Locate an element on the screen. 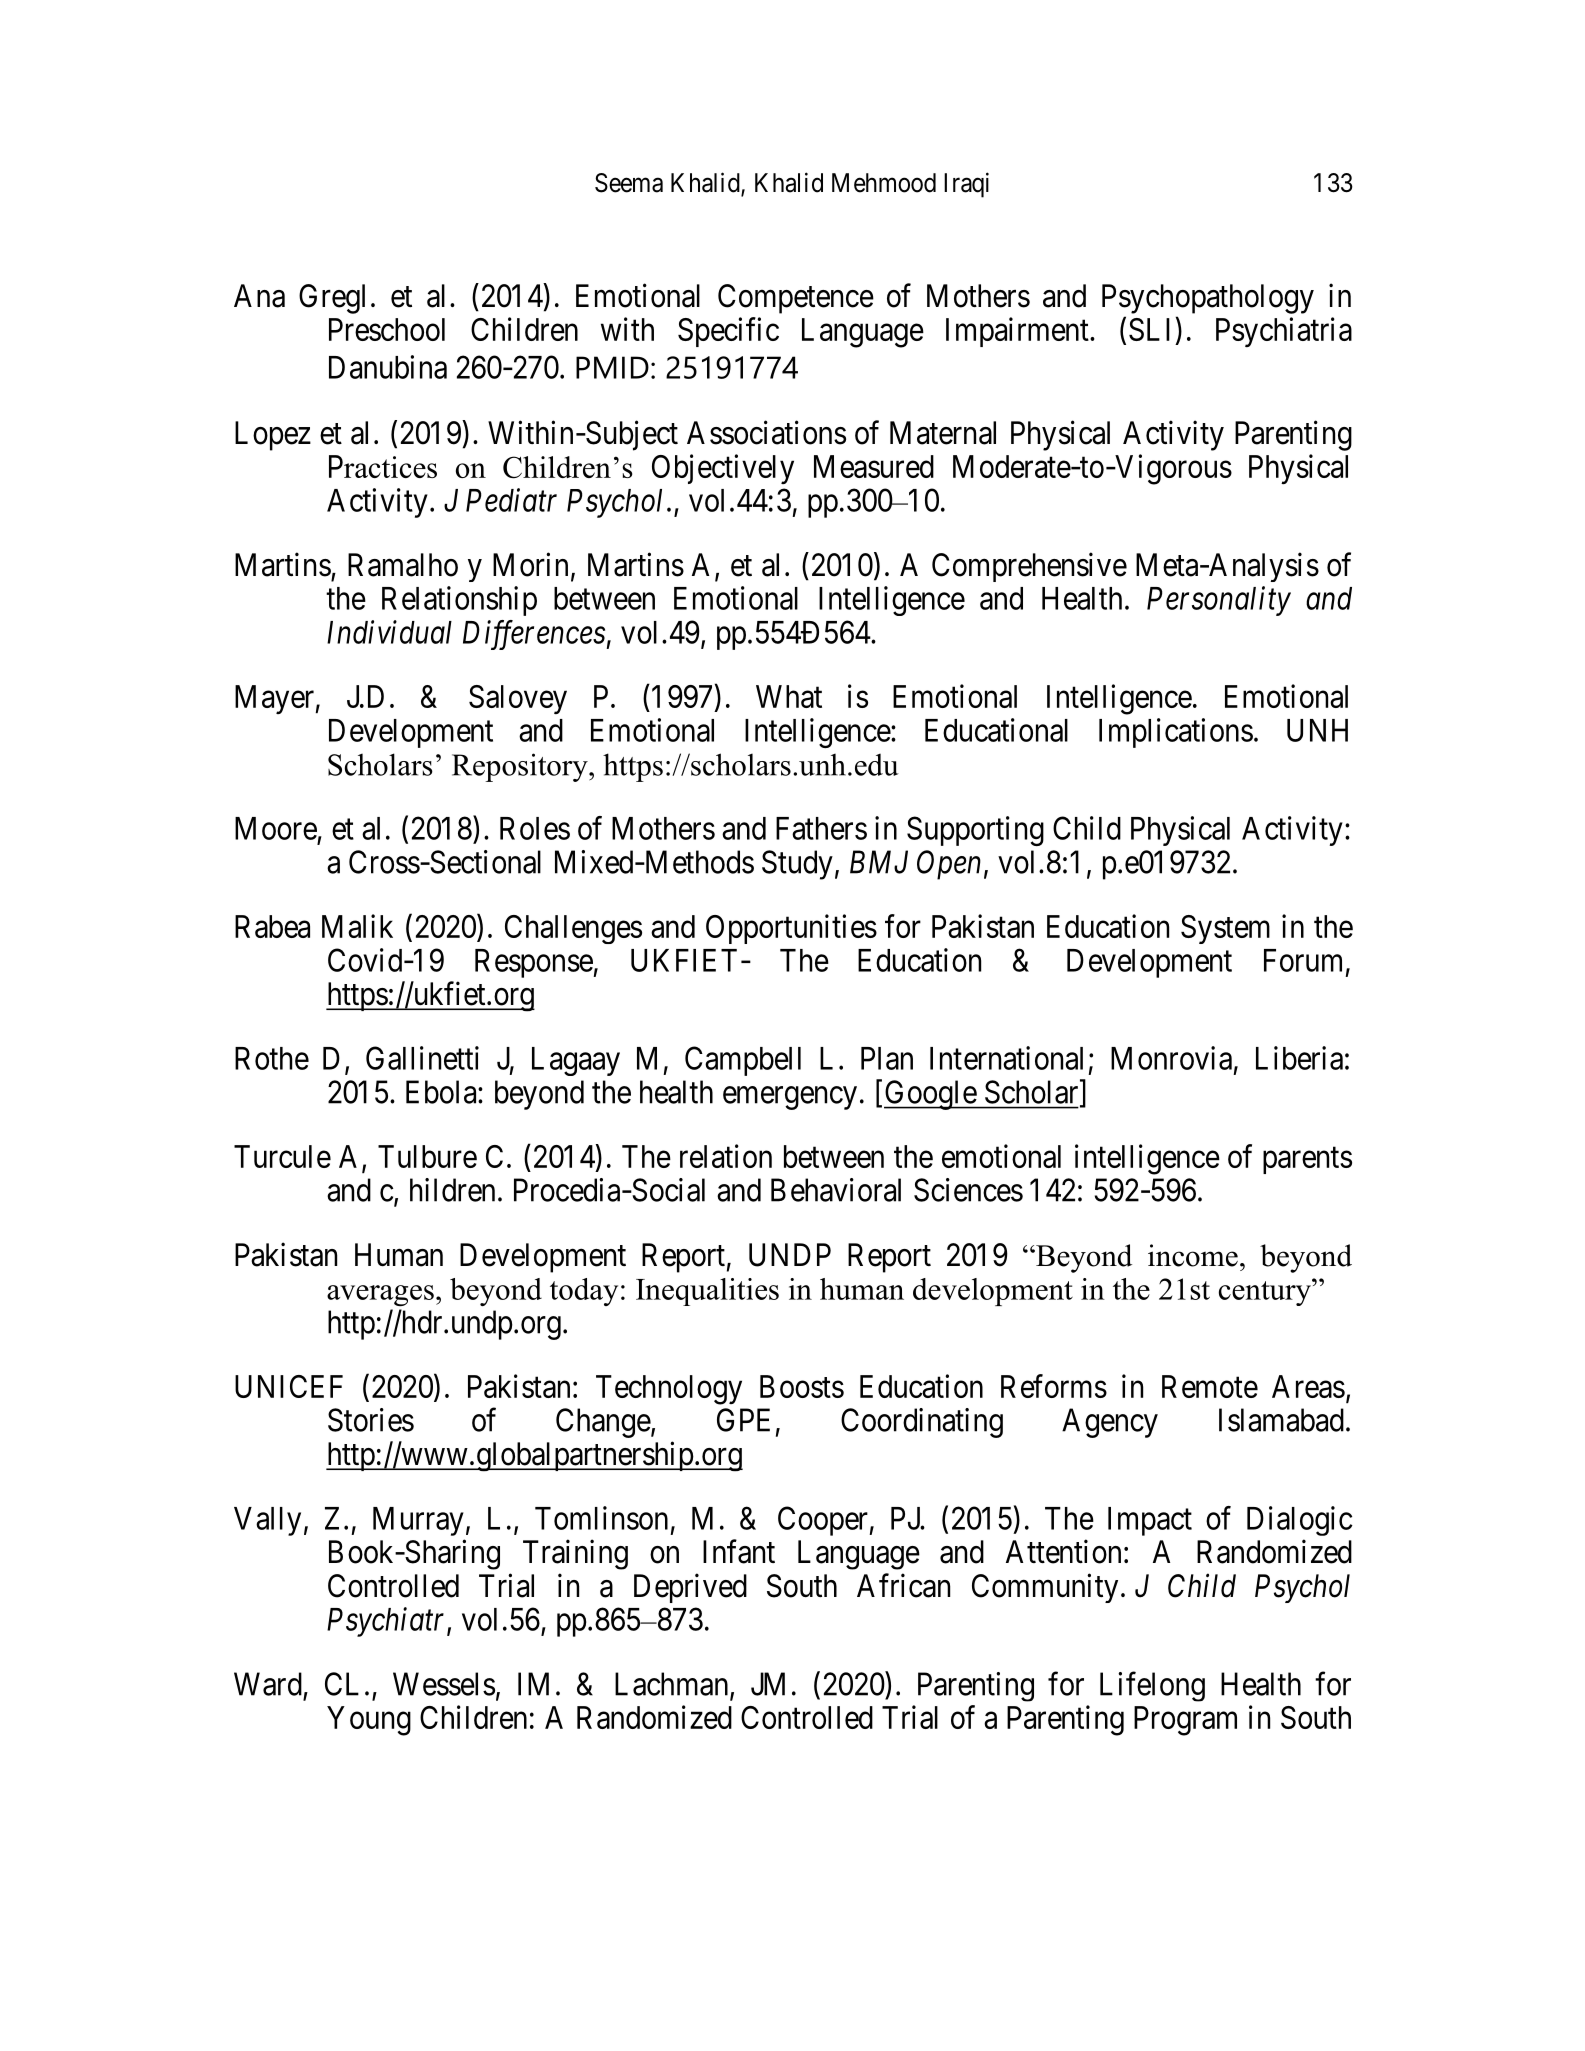 The width and height of the screenshot is (1585, 2051). Deprived is located at coordinates (690, 1588).
